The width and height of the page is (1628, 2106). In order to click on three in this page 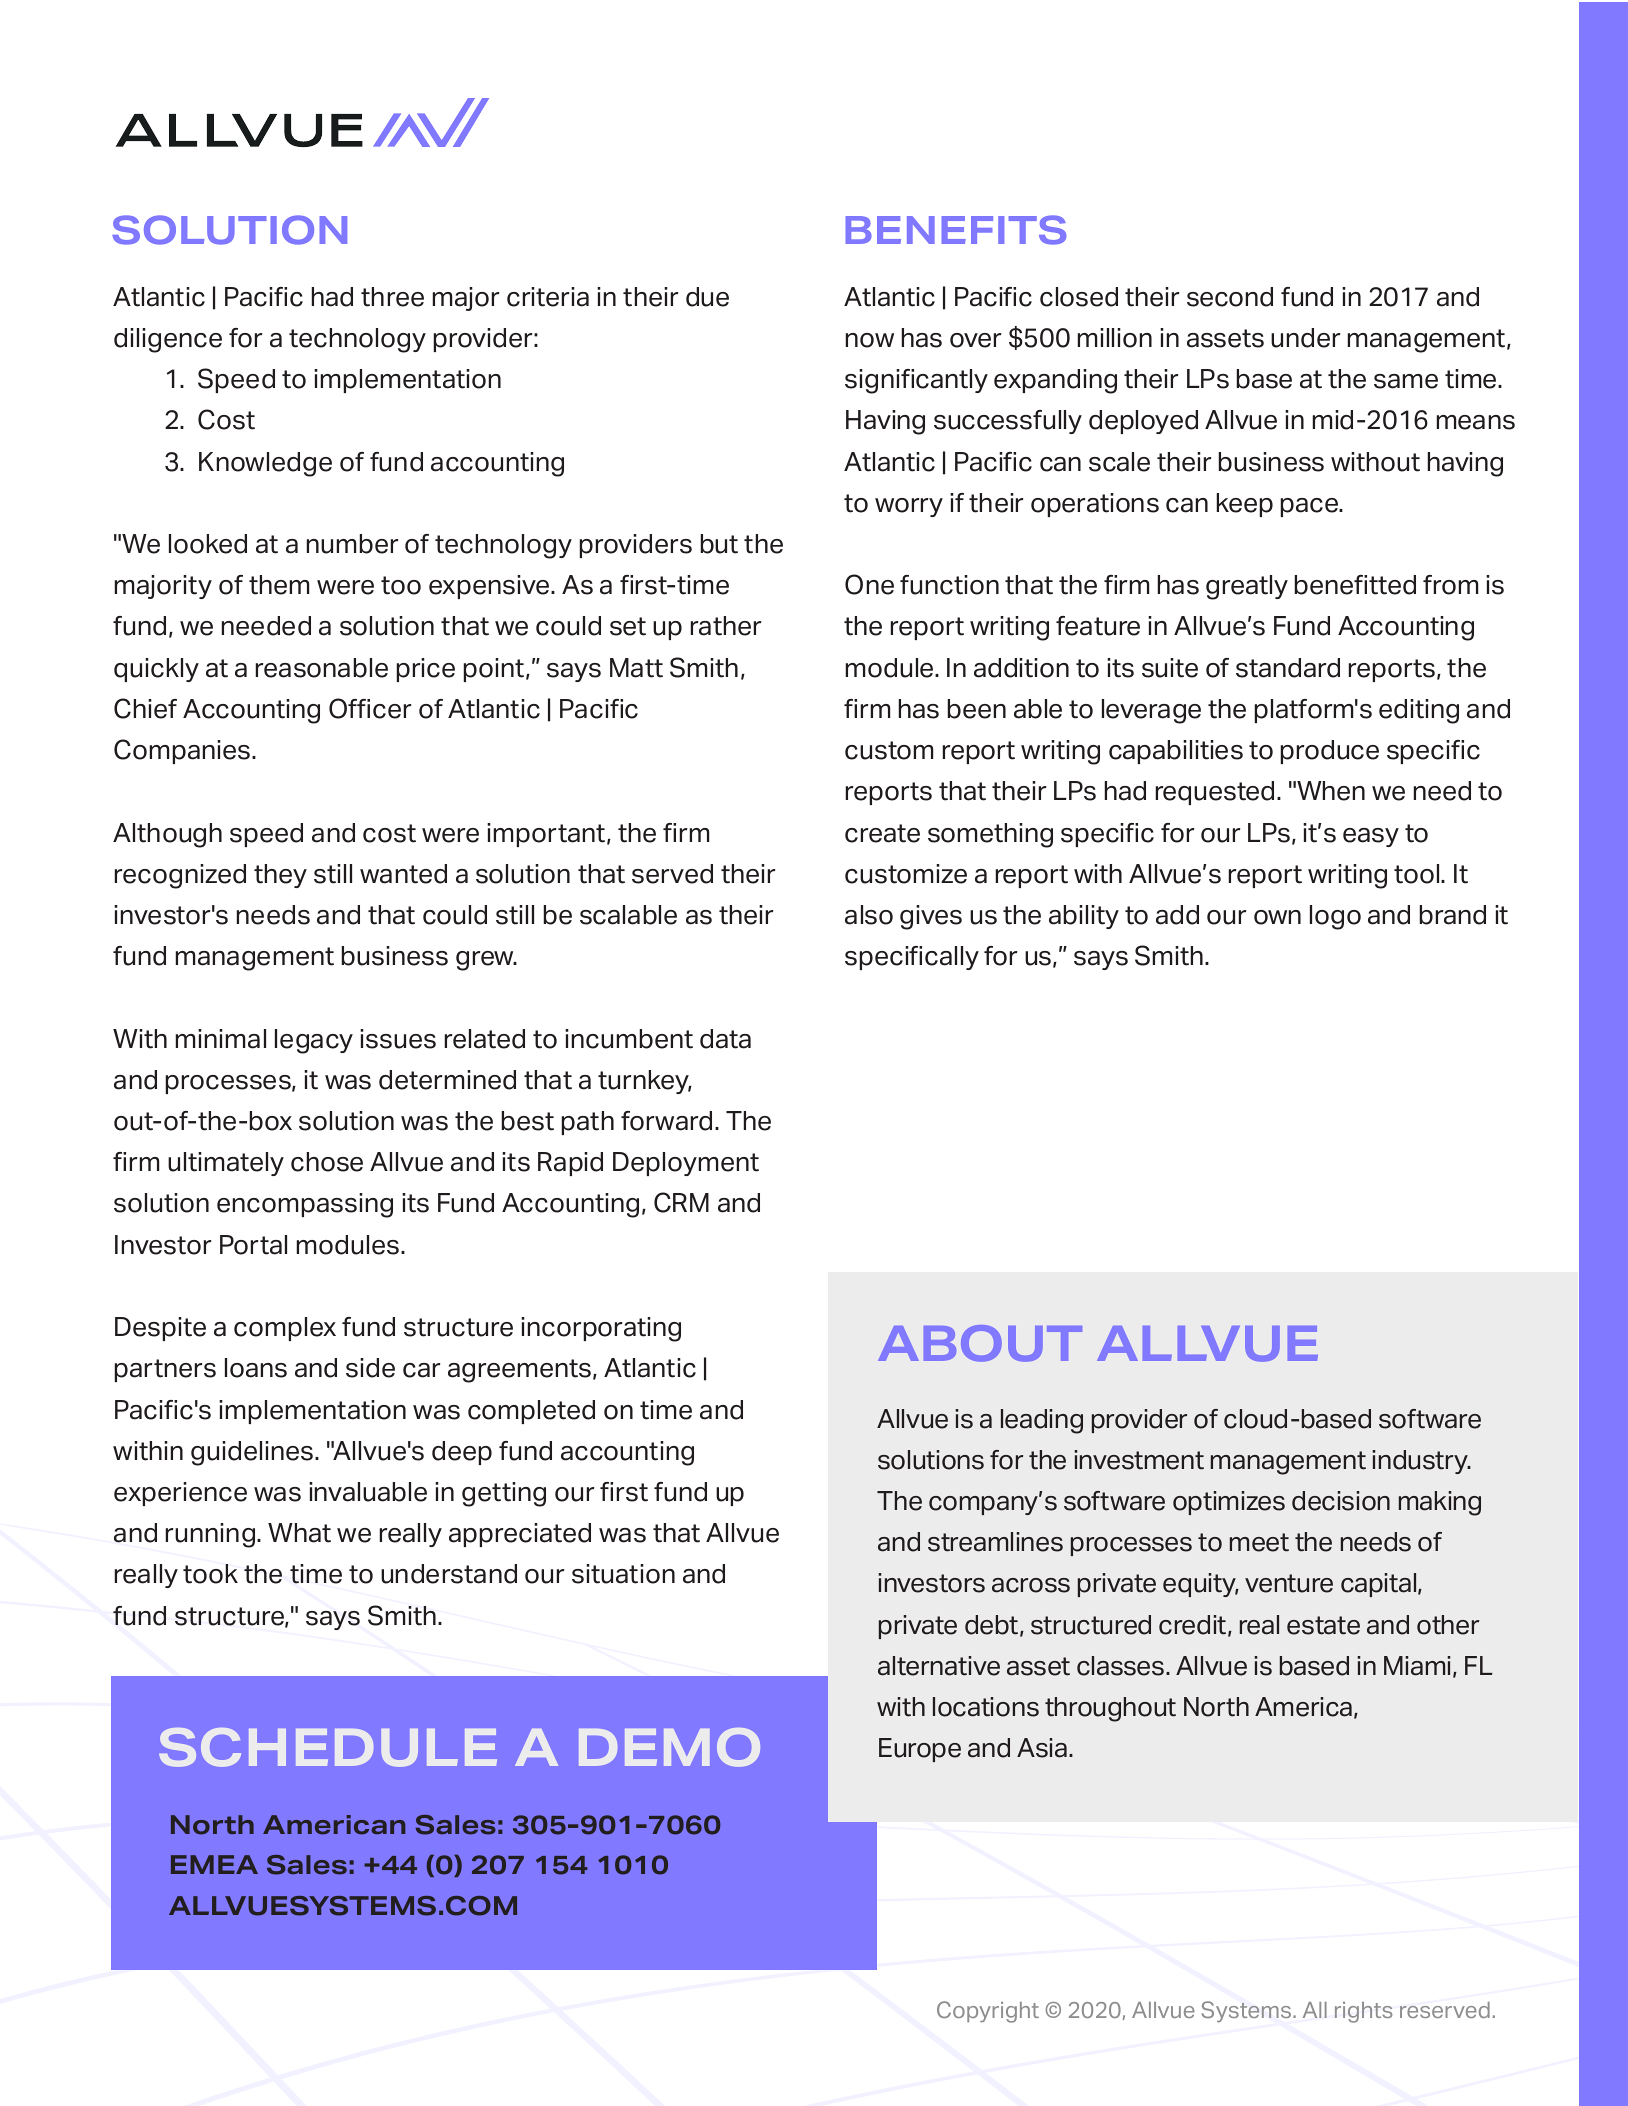, I will do `click(392, 297)`.
